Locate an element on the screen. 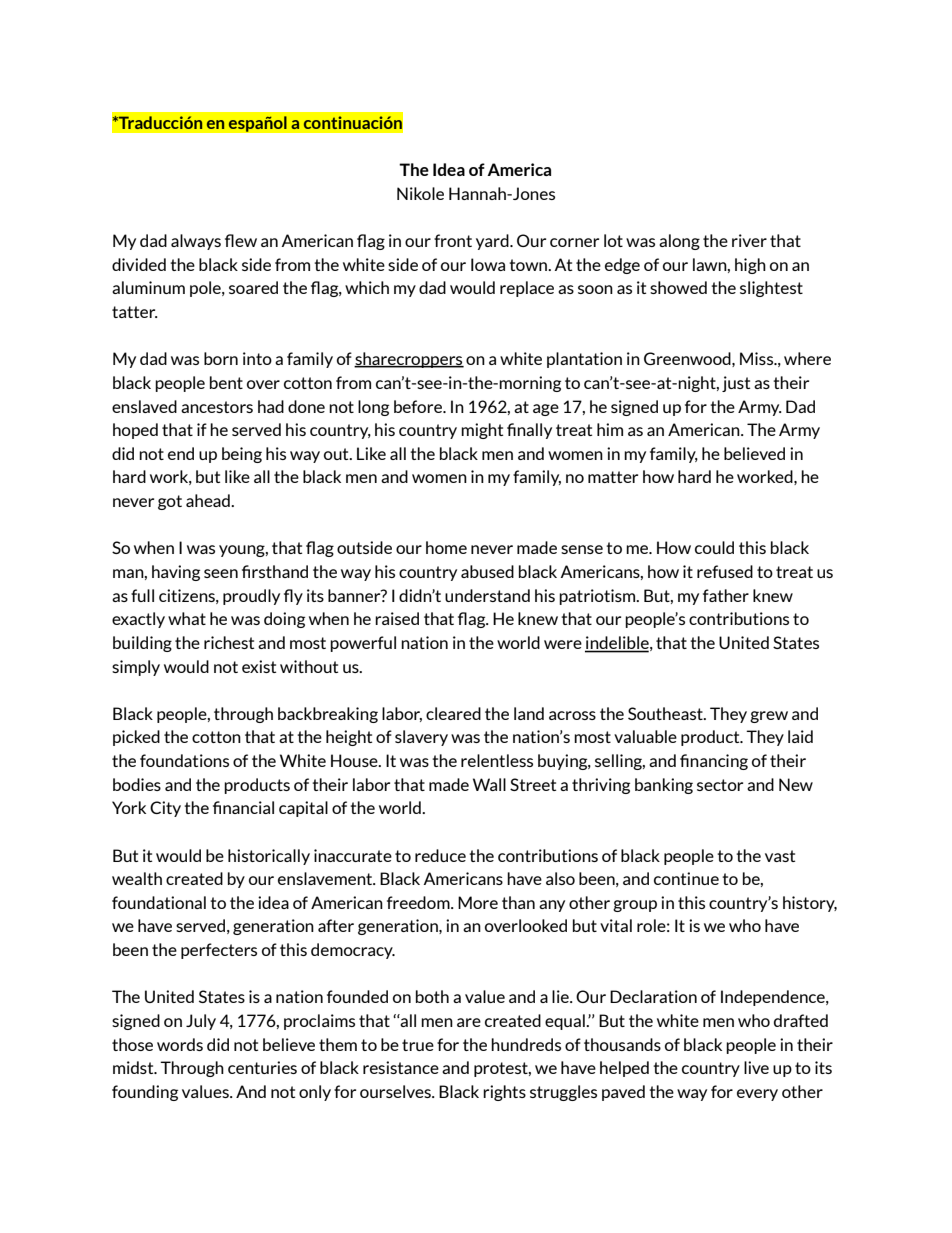 The width and height of the screenshot is (952, 1233). Iowa is located at coordinates (488, 264).
